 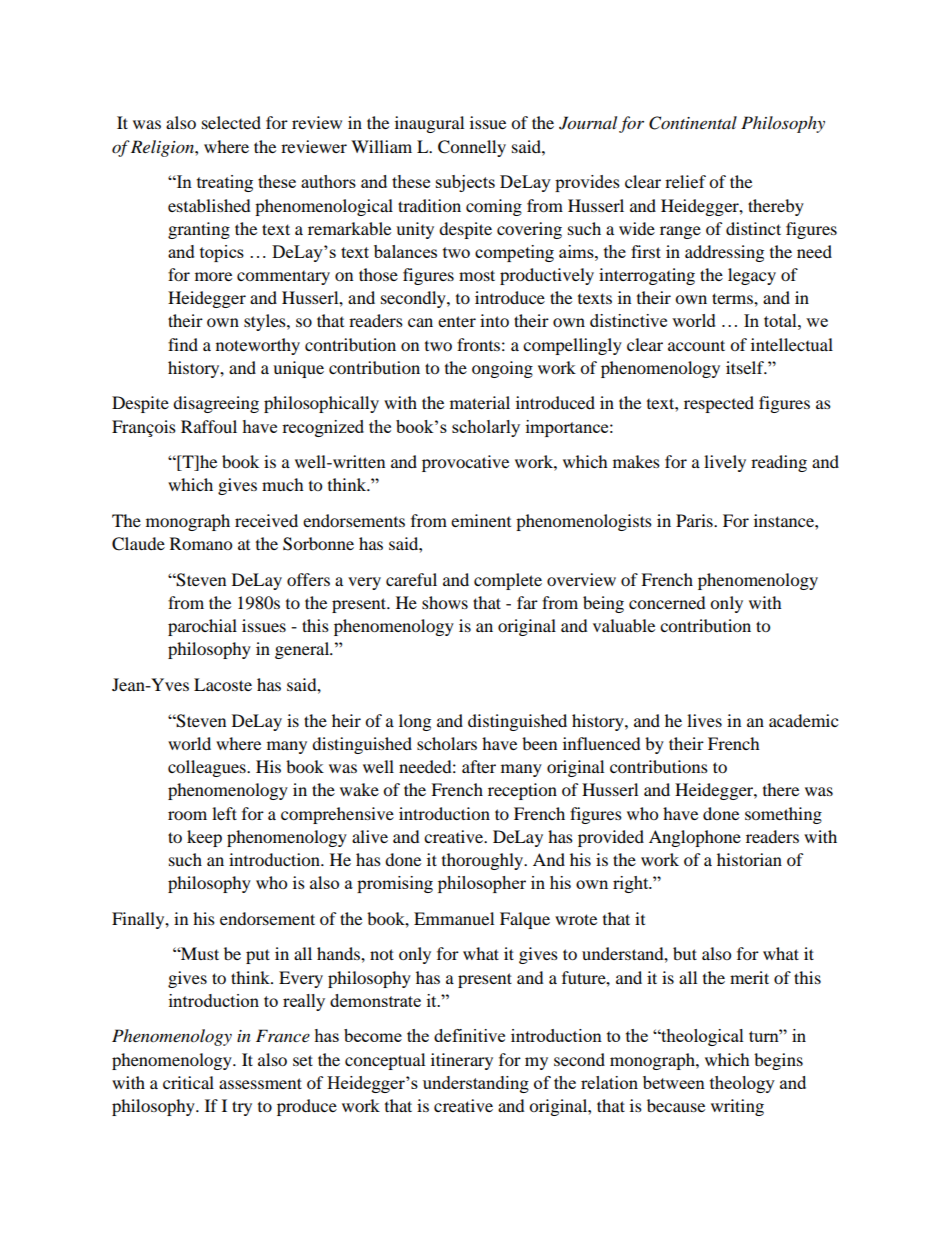 I want to click on itinerary, so click(x=462, y=1061).
